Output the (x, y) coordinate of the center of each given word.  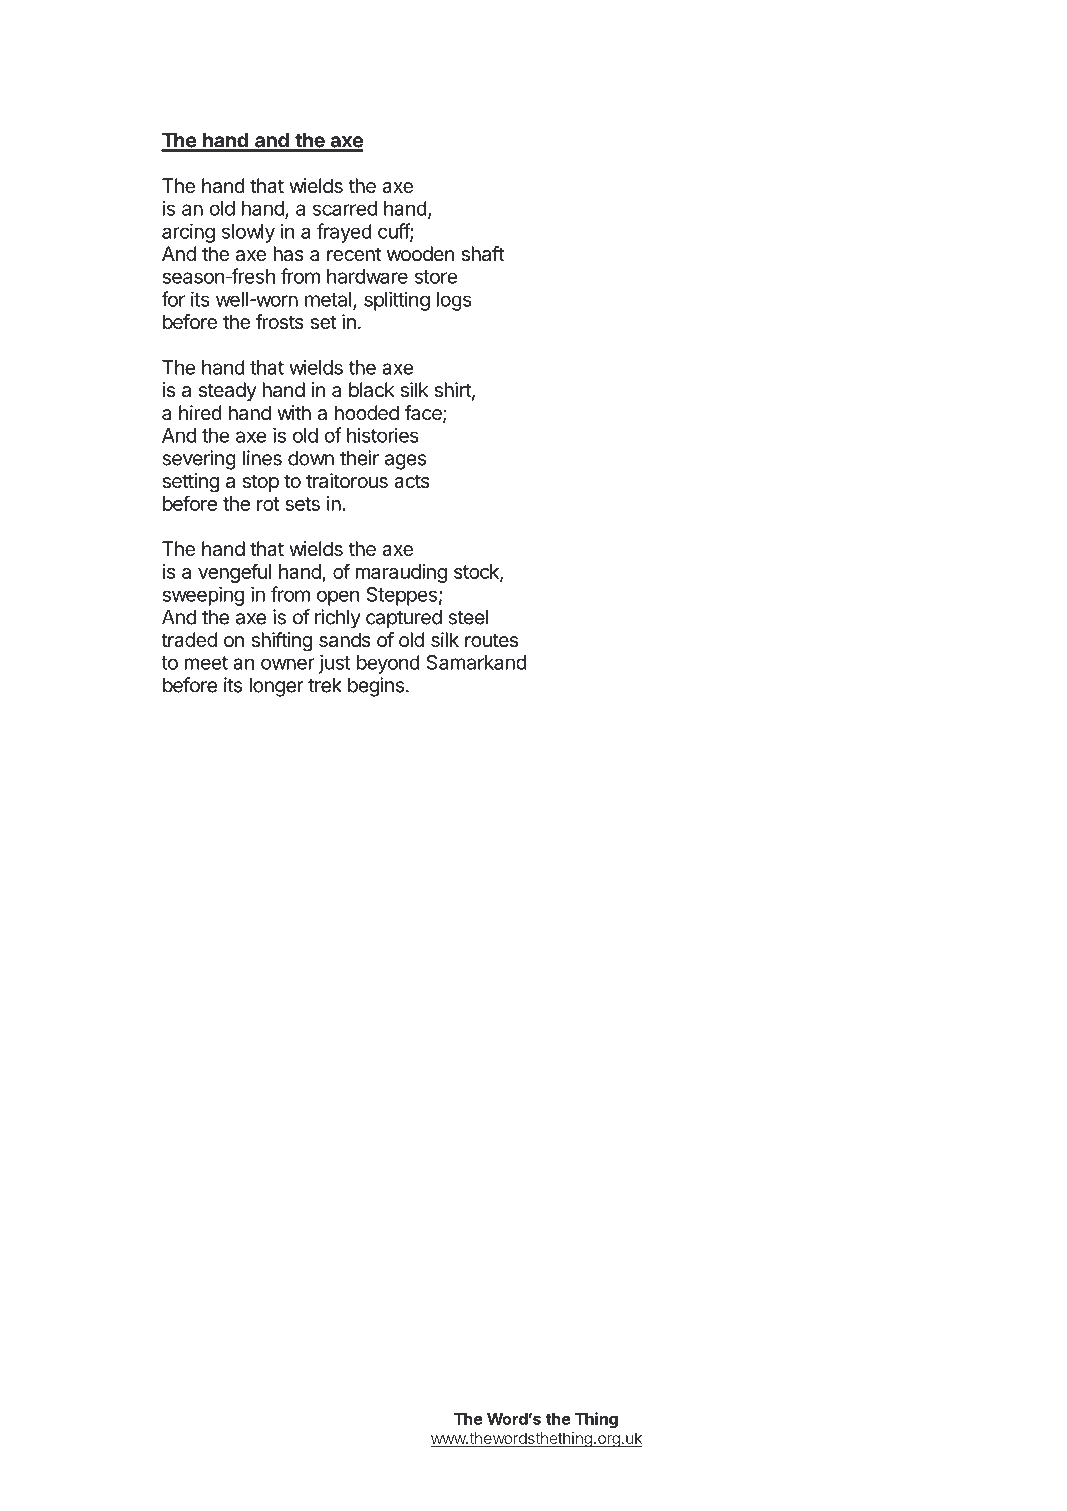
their (359, 458)
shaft (482, 254)
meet (206, 663)
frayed (344, 233)
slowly (248, 233)
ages (405, 462)
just (334, 664)
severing (199, 460)
